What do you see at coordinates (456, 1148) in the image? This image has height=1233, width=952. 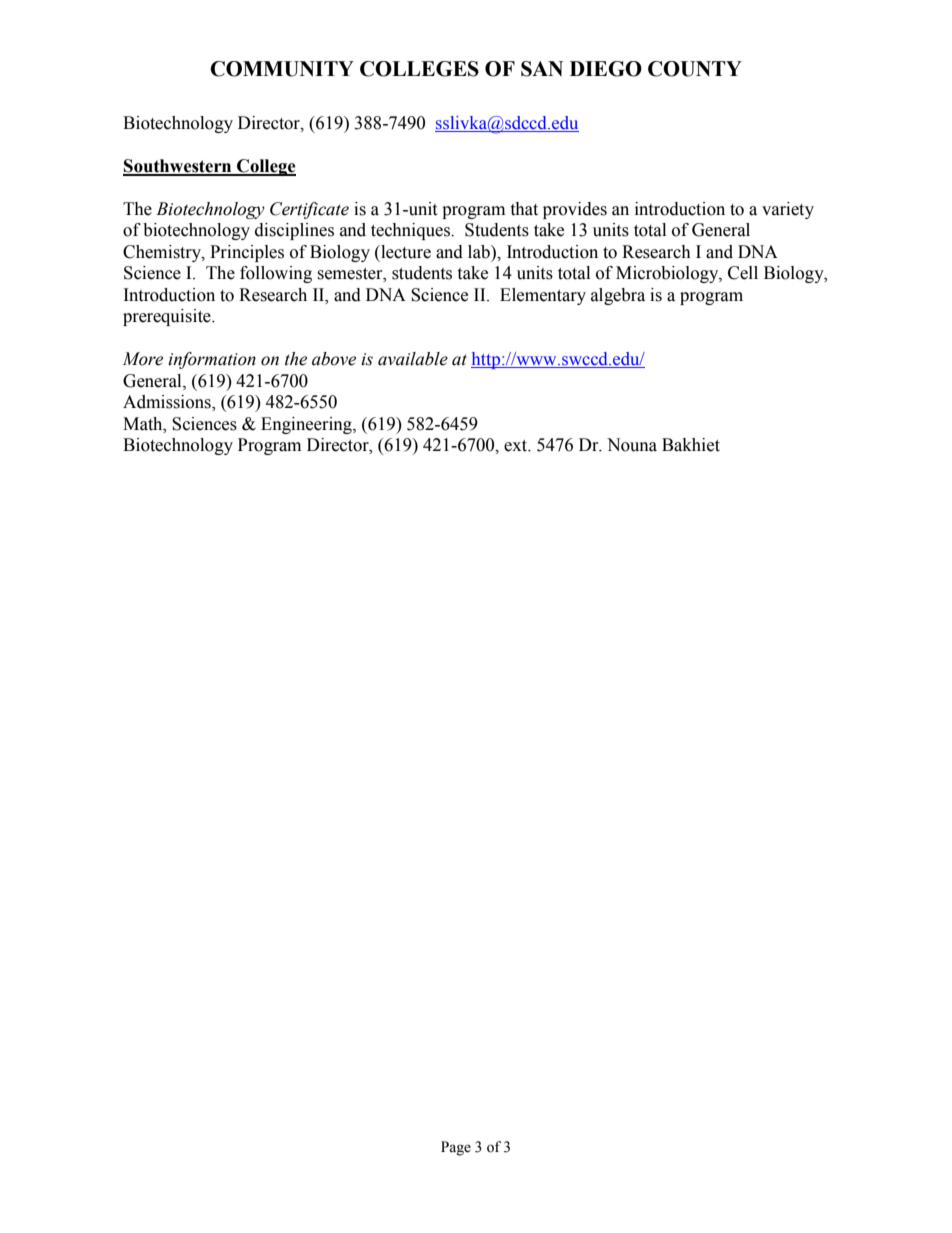 I see `Page` at bounding box center [456, 1148].
